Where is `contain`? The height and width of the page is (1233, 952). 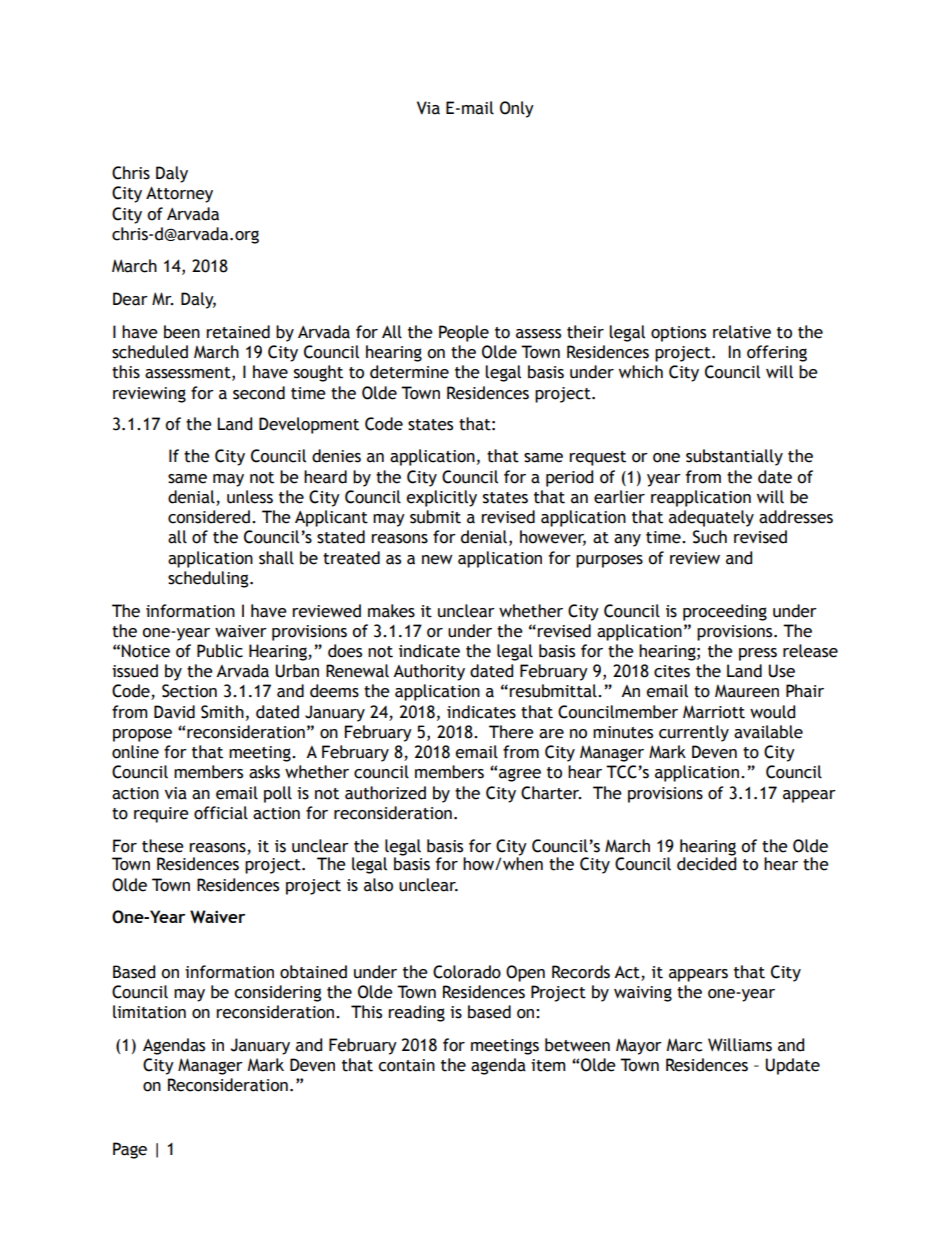
contain is located at coordinates (406, 1065).
